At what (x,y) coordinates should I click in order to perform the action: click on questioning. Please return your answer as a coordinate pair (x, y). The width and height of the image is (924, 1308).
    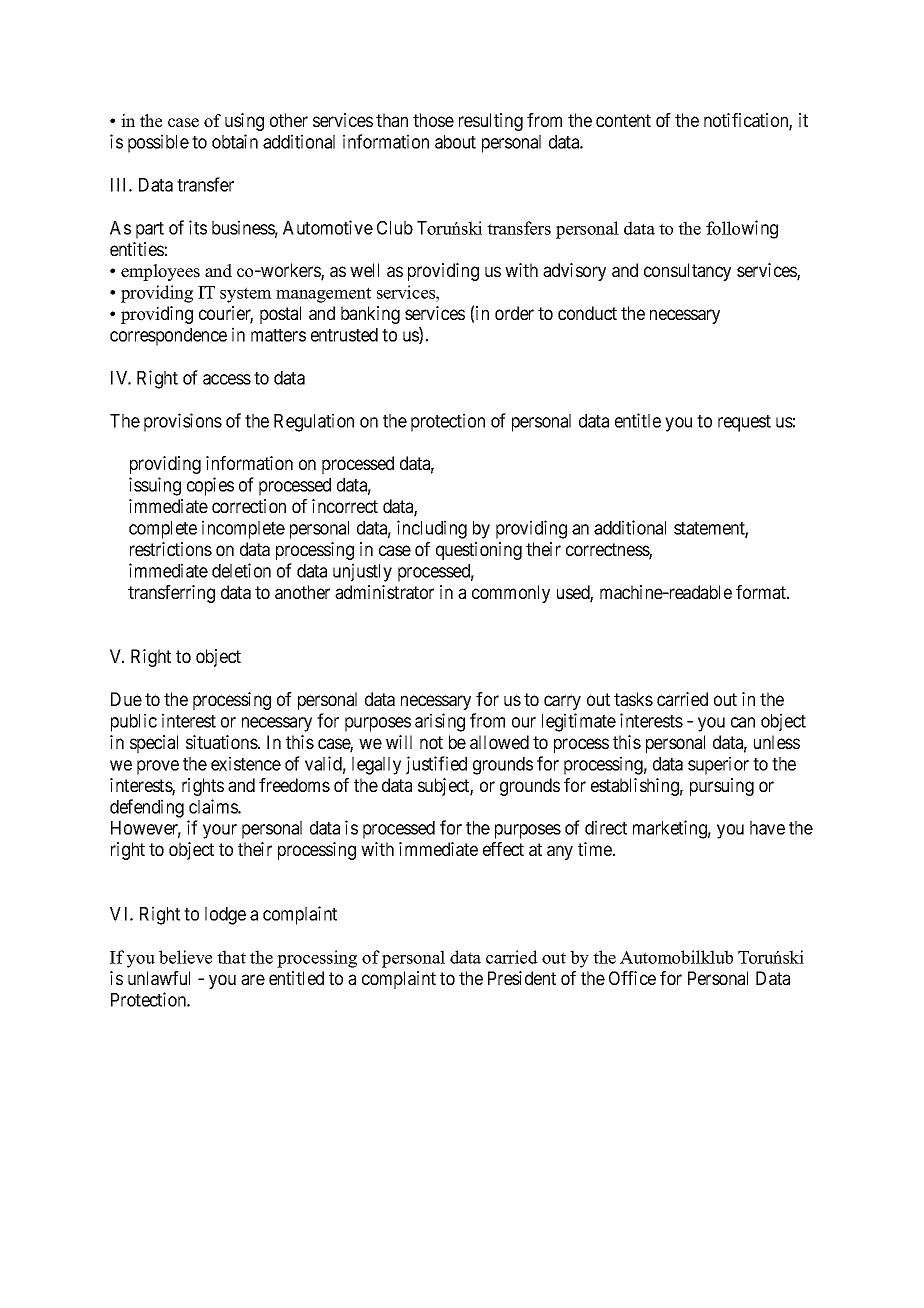
    Looking at the image, I should click on (479, 551).
